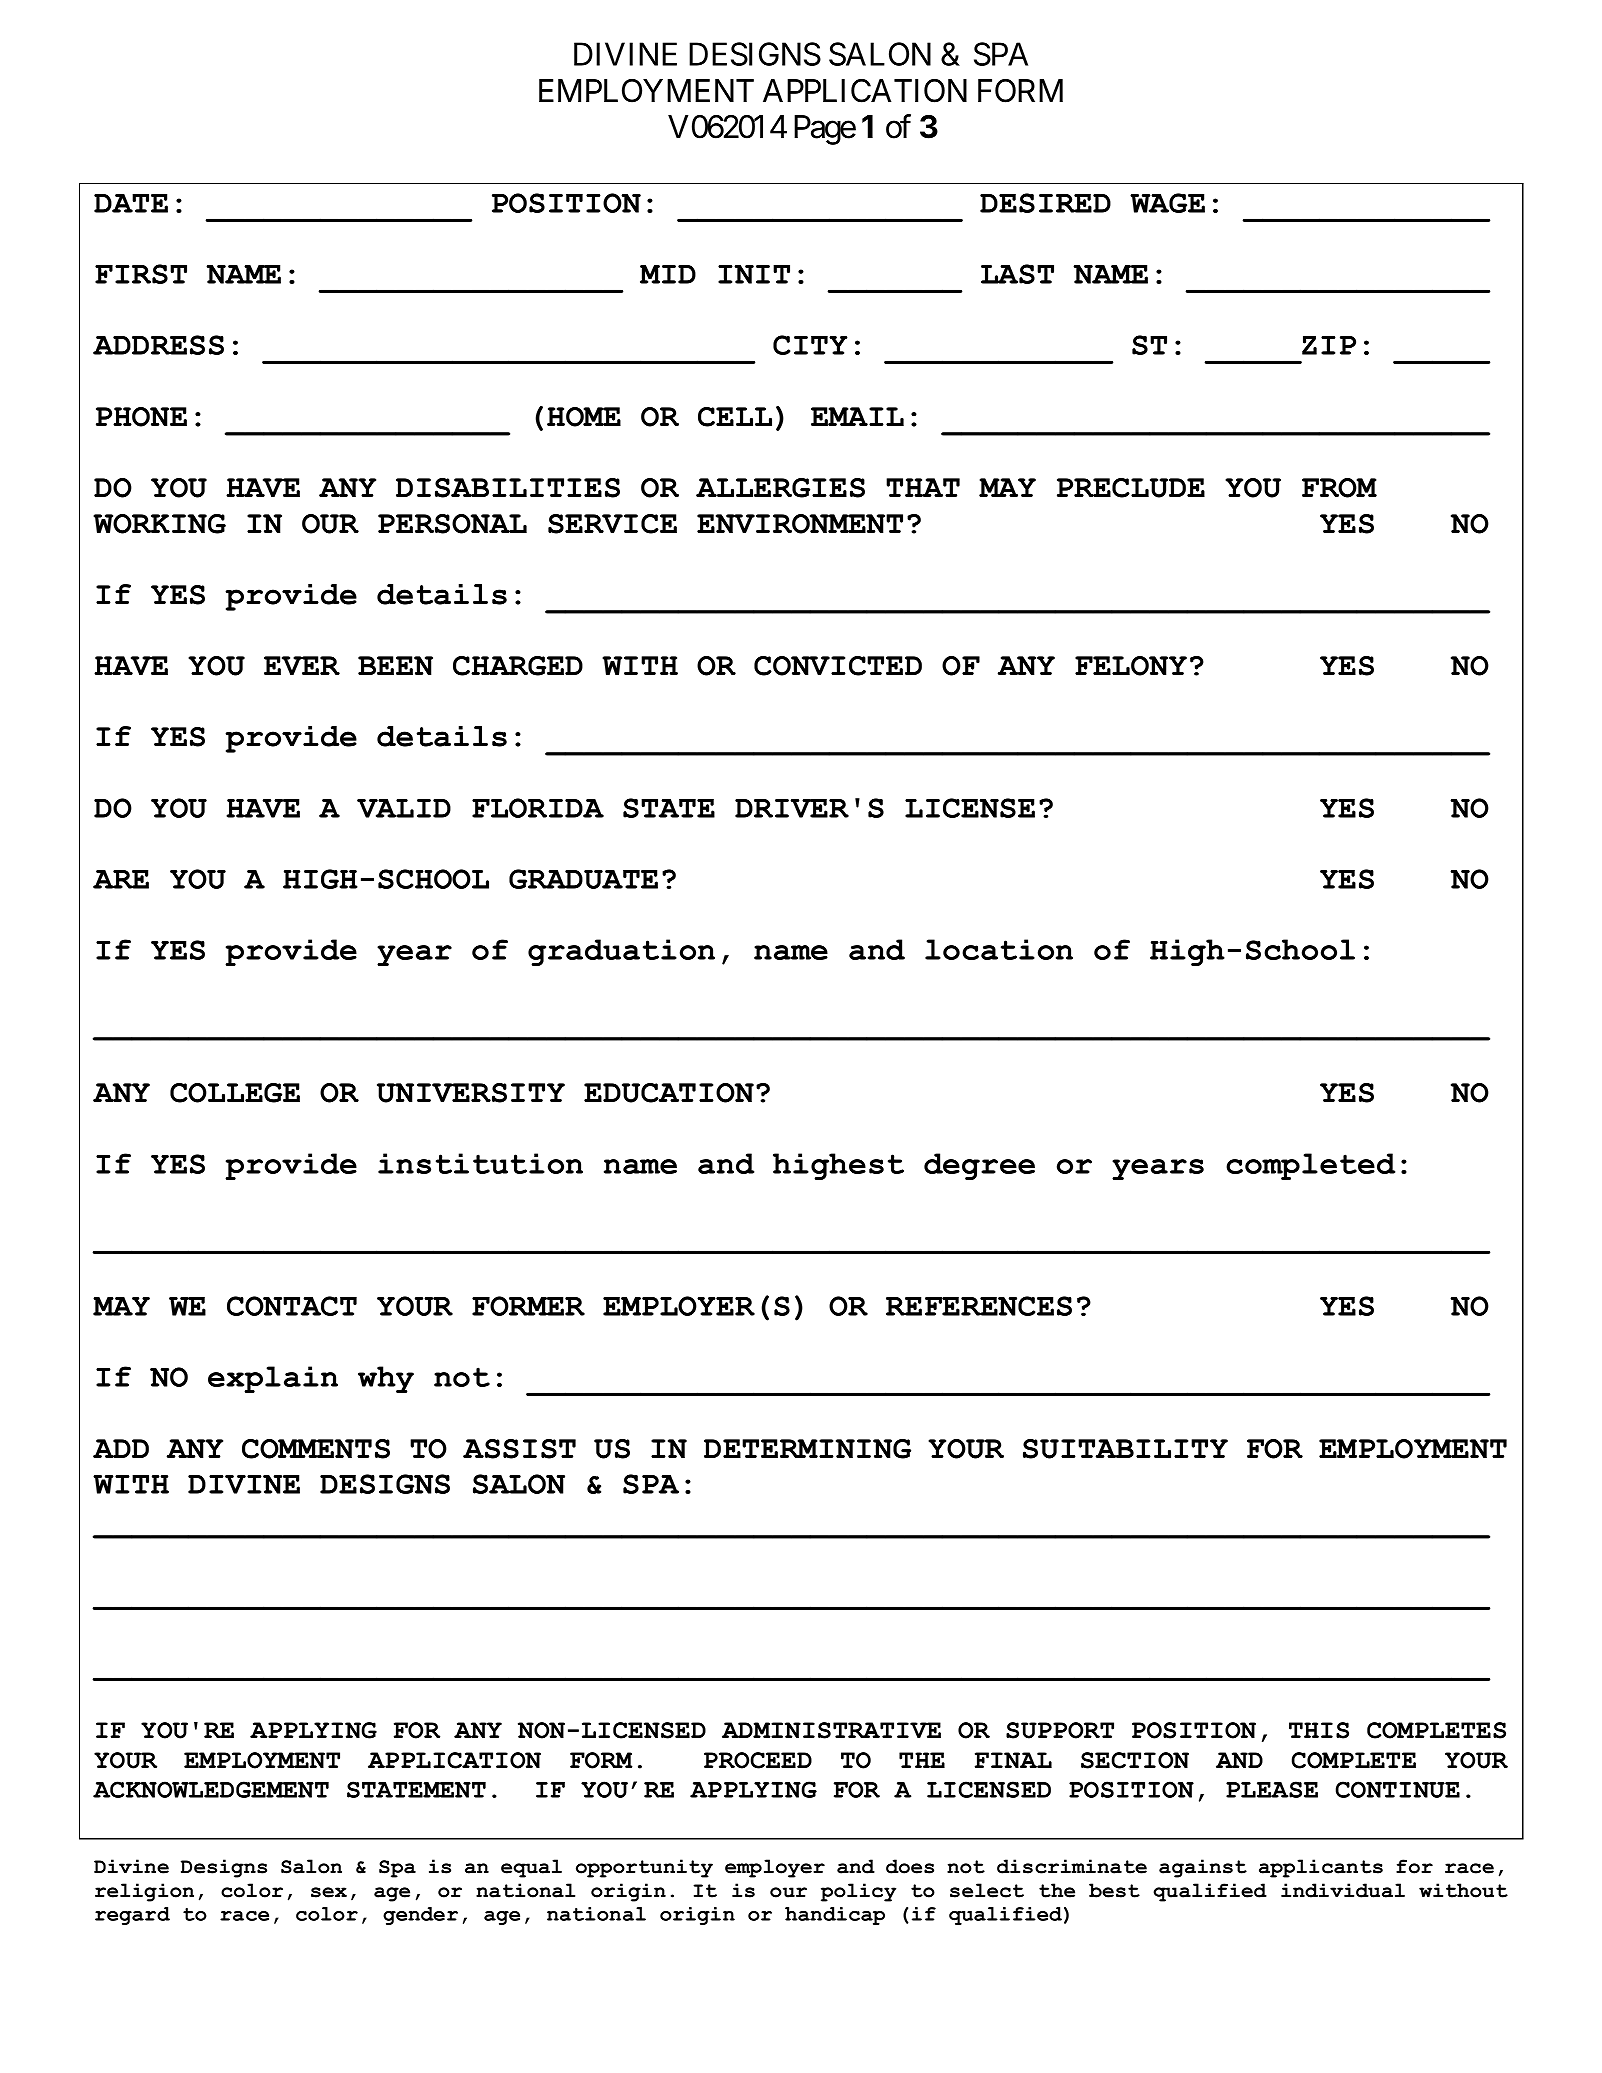 The image size is (1602, 2073). Describe the element at coordinates (141, 274) in the screenshot. I see `FIRST` at that location.
